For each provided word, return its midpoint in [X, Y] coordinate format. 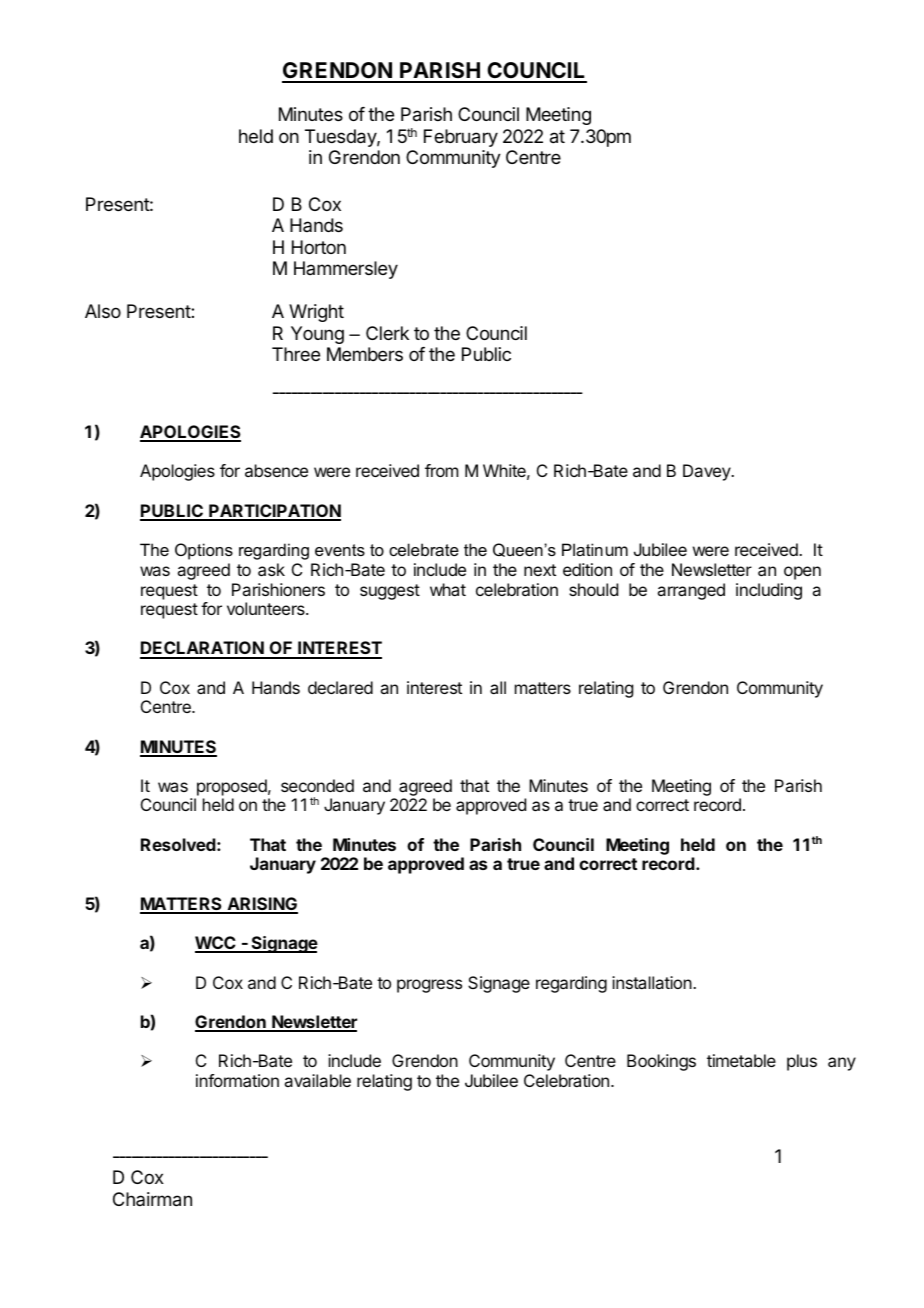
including [769, 591]
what [448, 589]
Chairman [152, 1199]
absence [276, 470]
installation [652, 982]
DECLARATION [203, 649]
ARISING [261, 905]
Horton [319, 247]
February [461, 138]
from [441, 470]
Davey [708, 472]
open [802, 573]
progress [429, 986]
